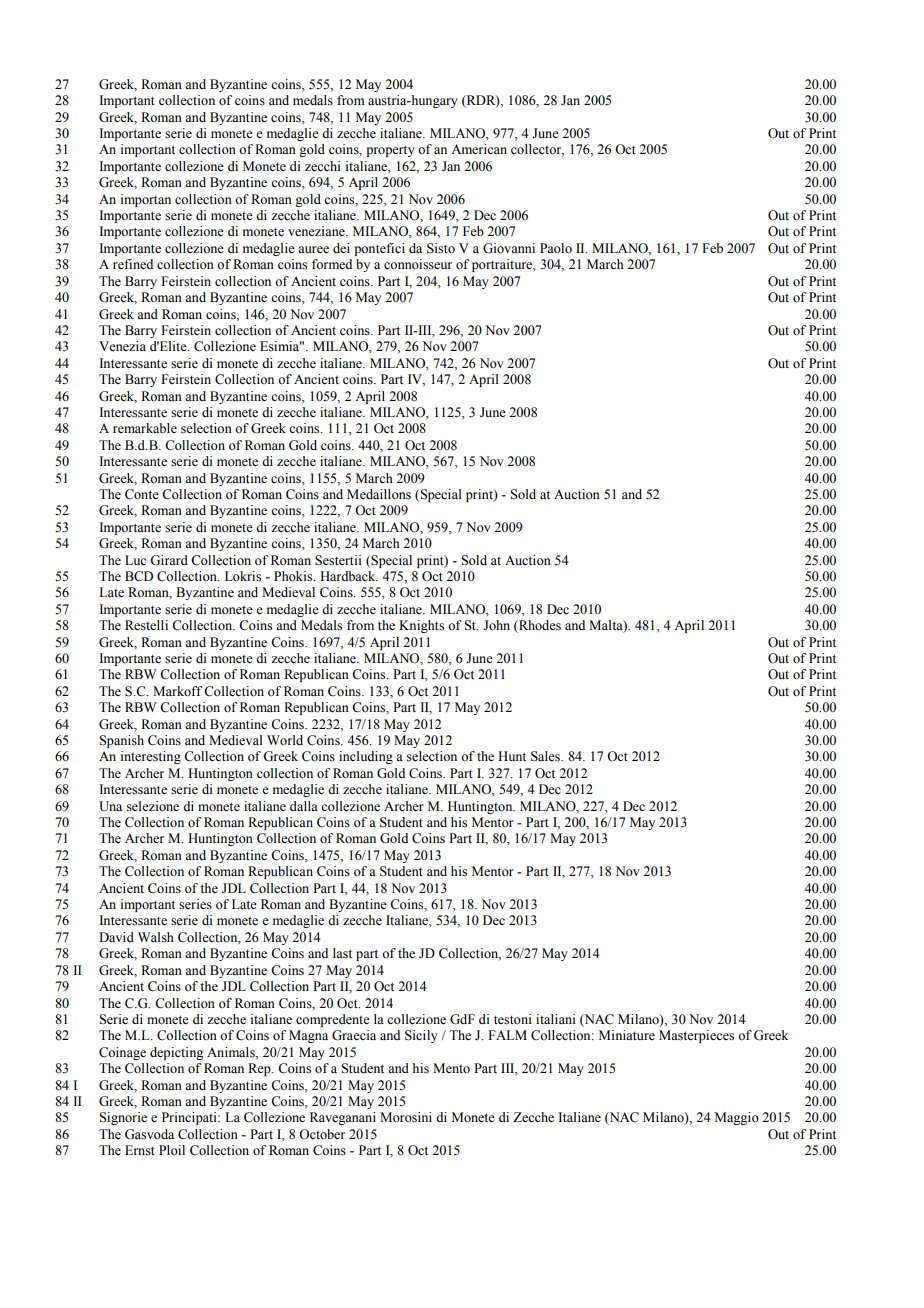  I want to click on remarkable, so click(145, 428).
